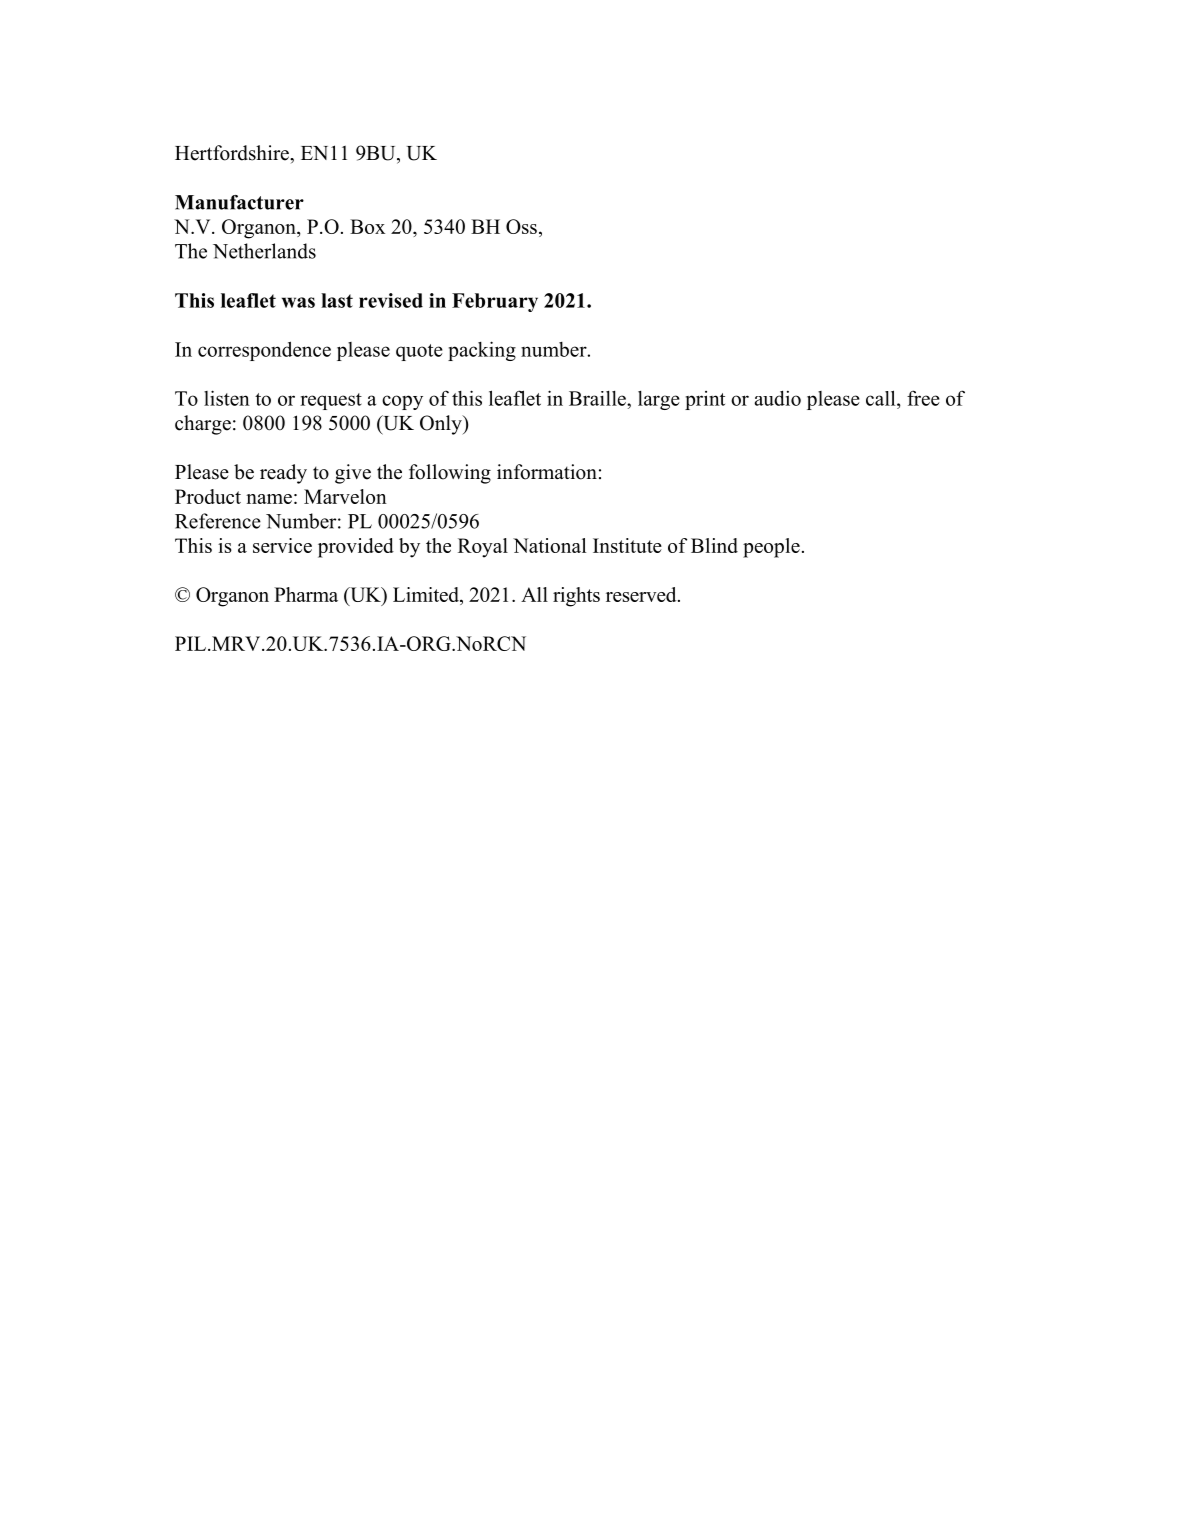 The height and width of the image is (1536, 1187). I want to click on ready, so click(283, 474).
